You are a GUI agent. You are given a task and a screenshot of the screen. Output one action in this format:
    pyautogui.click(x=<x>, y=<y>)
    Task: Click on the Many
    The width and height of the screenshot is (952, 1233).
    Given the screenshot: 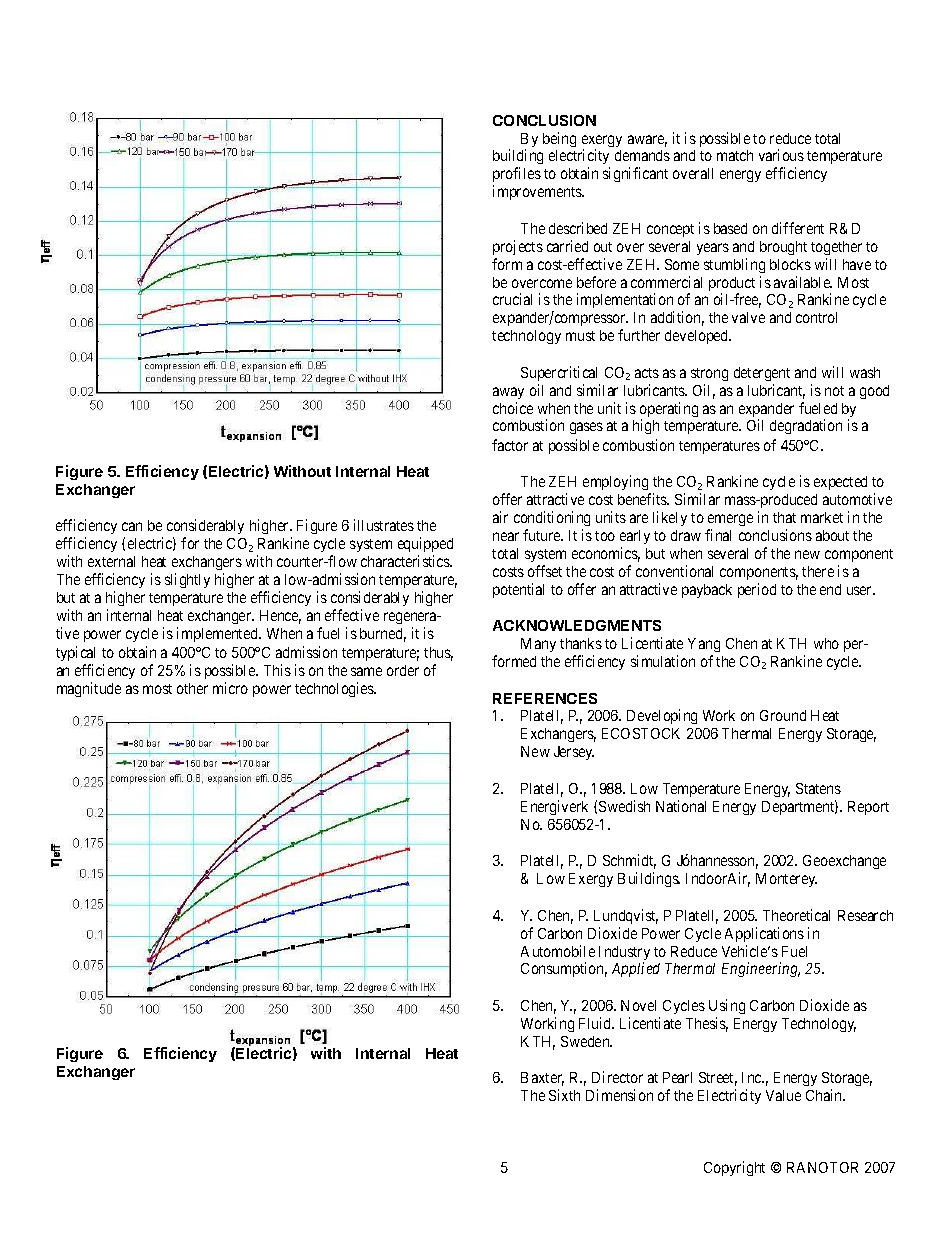 What is the action you would take?
    pyautogui.click(x=538, y=645)
